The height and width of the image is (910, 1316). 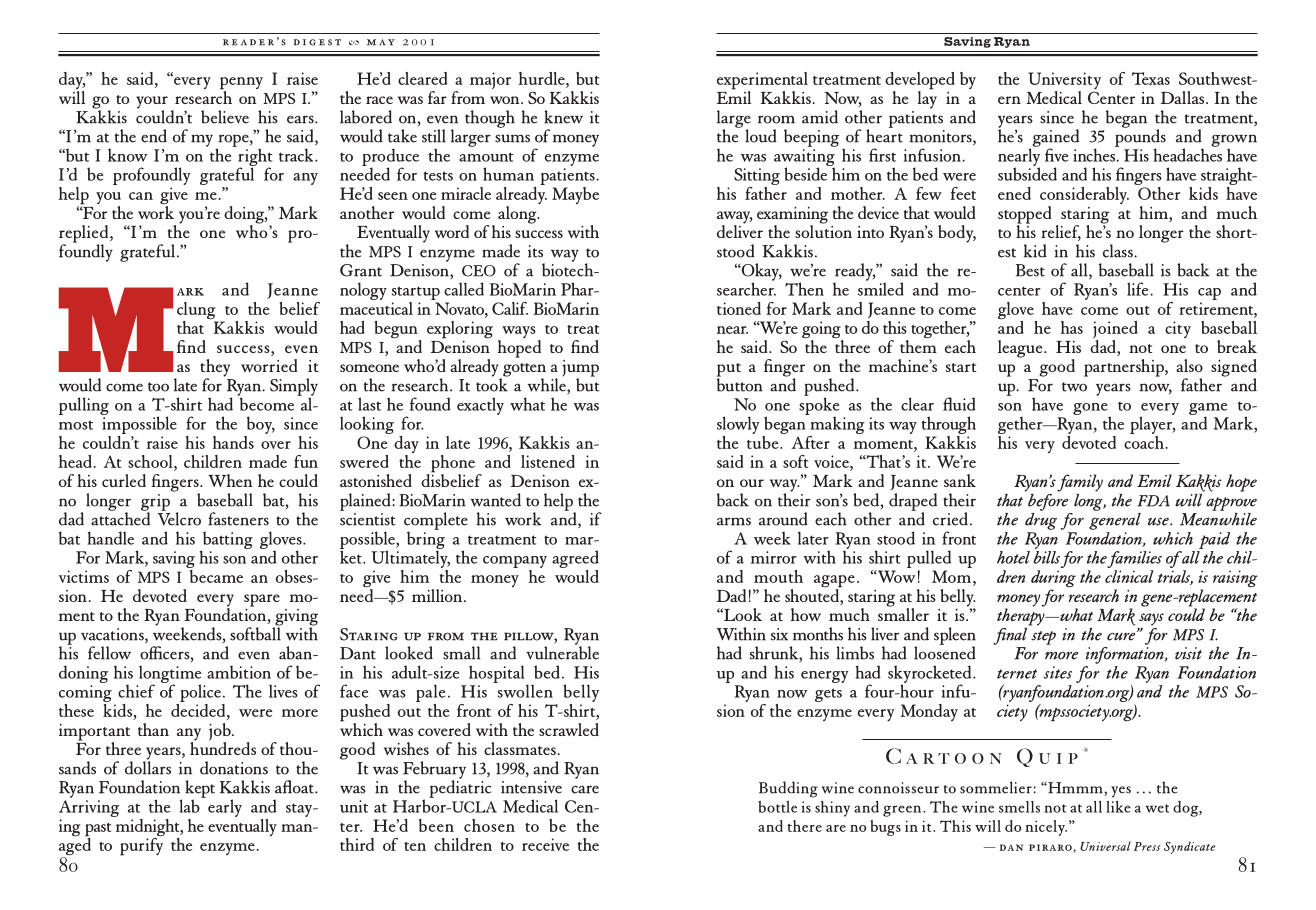 I want to click on two, so click(x=1074, y=387).
